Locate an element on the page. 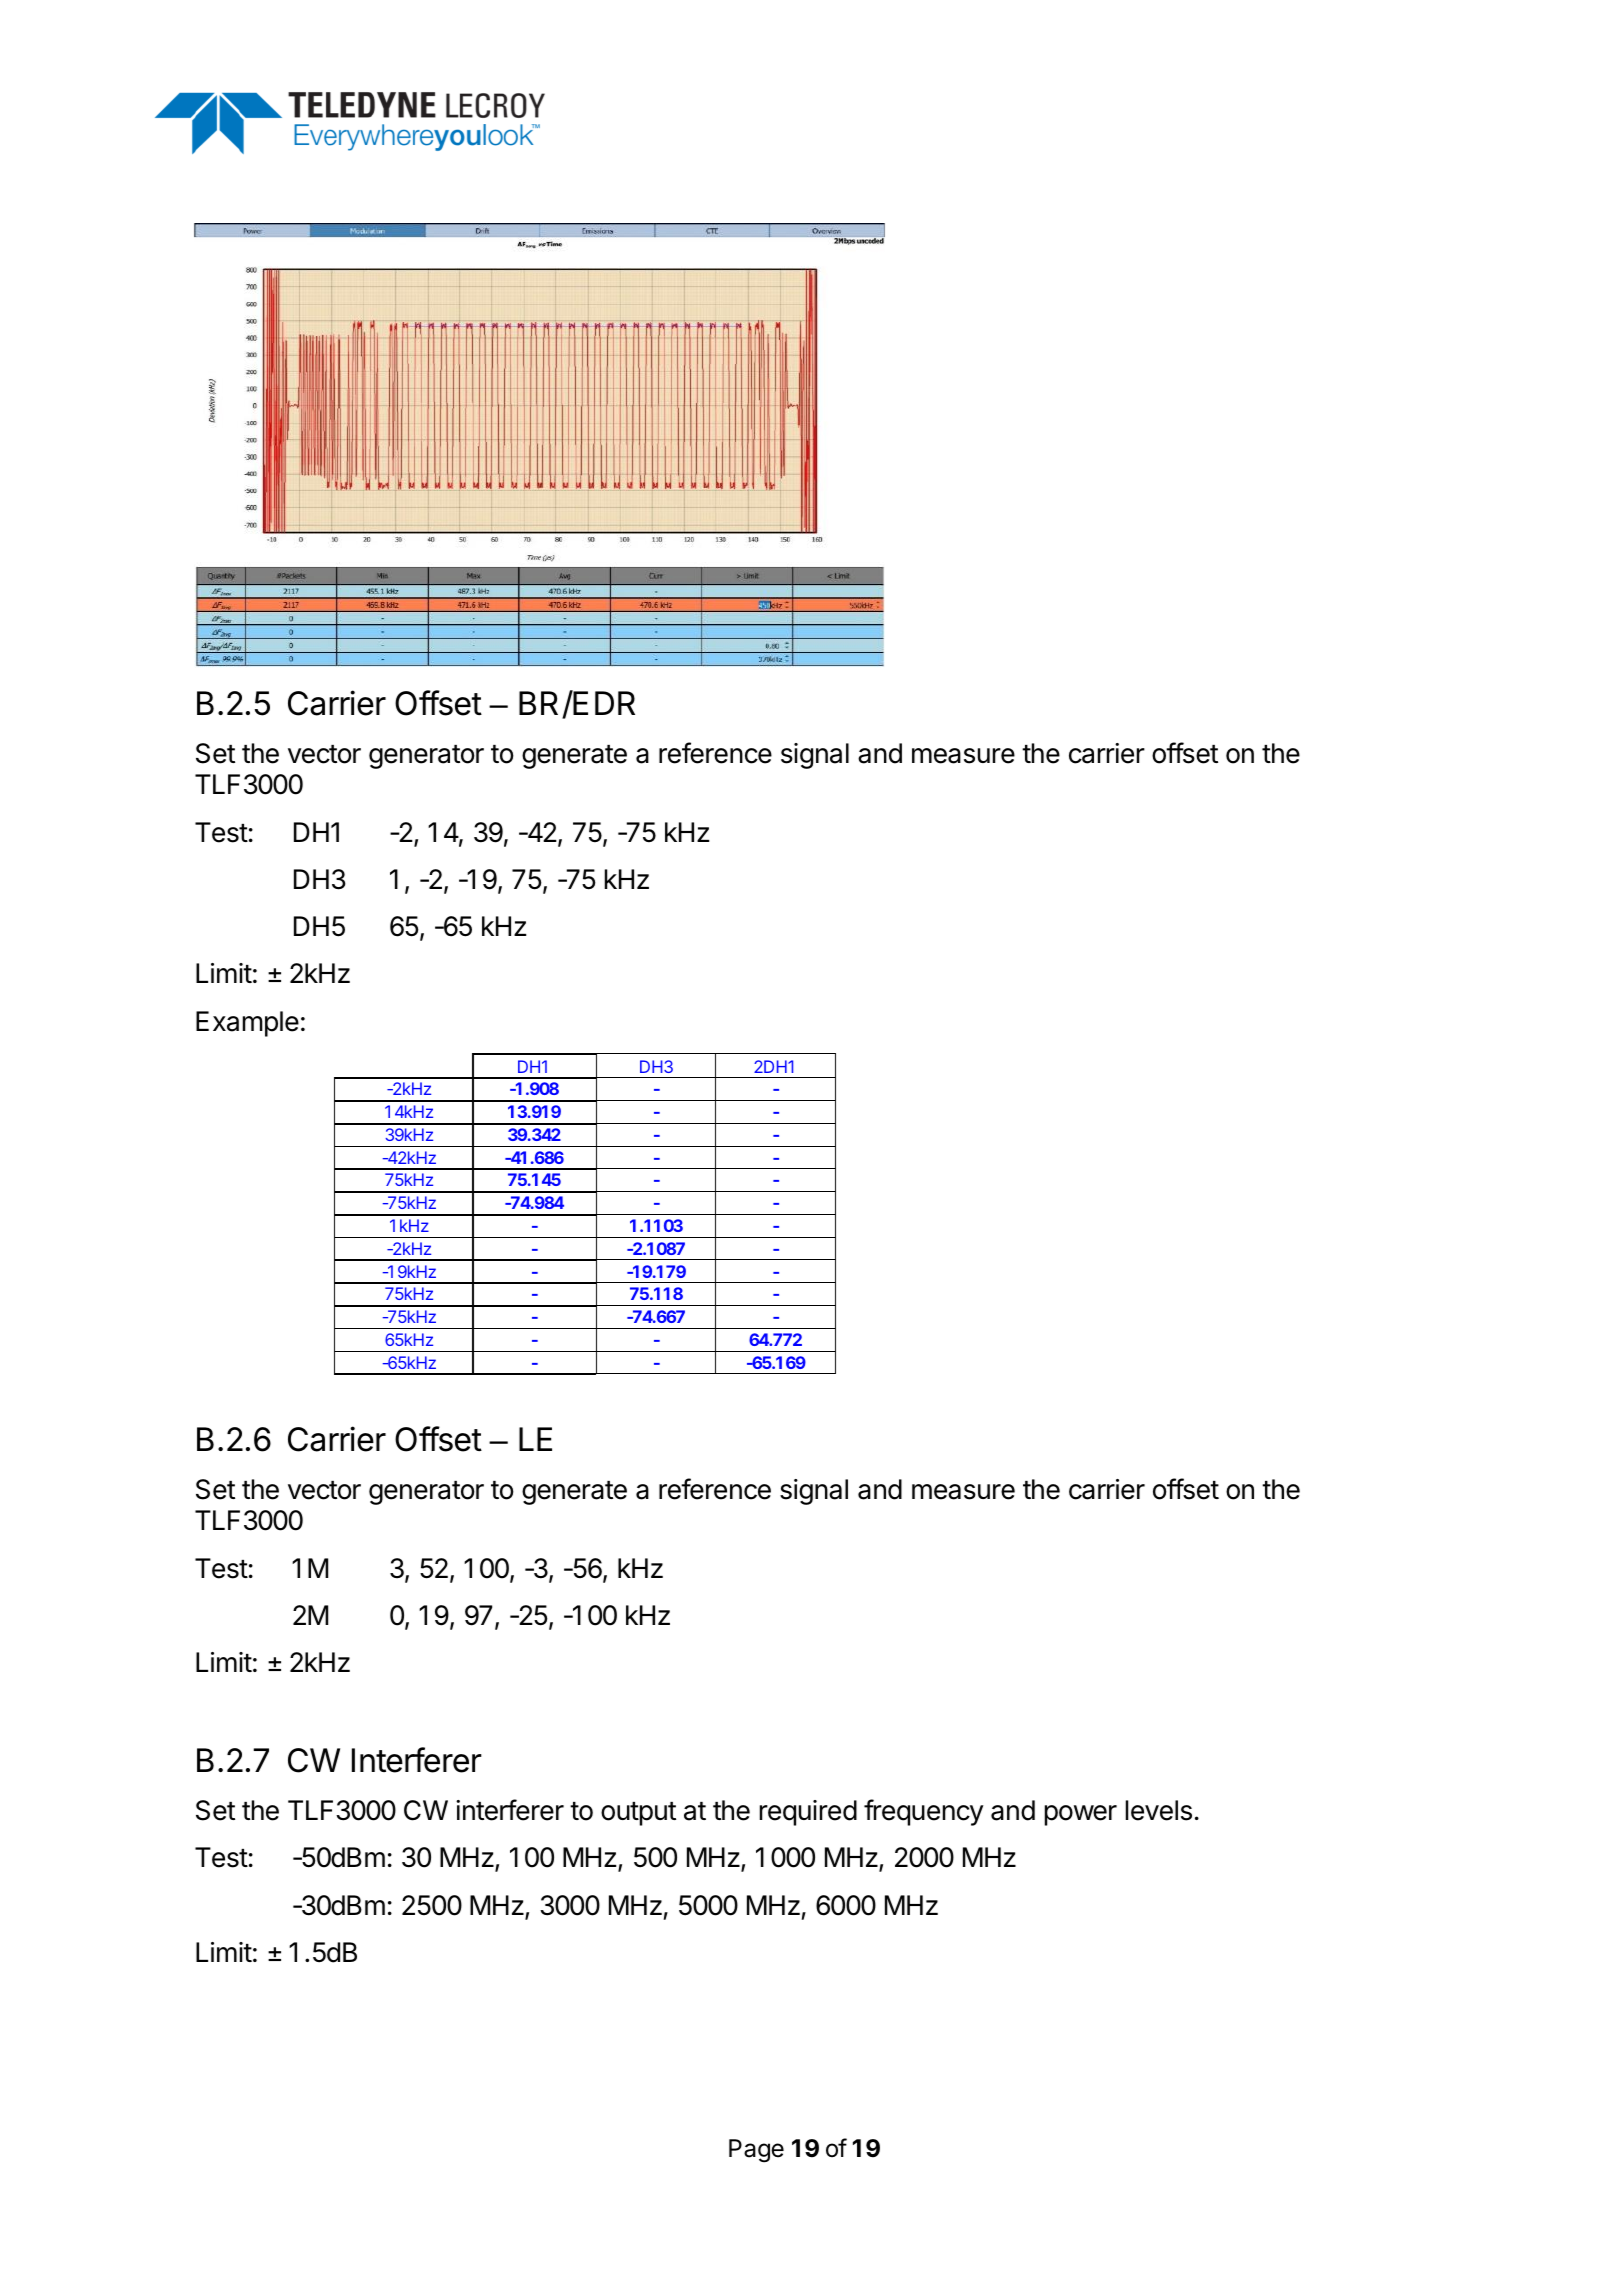 The width and height of the document is (1606, 2273). frequency is located at coordinates (923, 1812).
